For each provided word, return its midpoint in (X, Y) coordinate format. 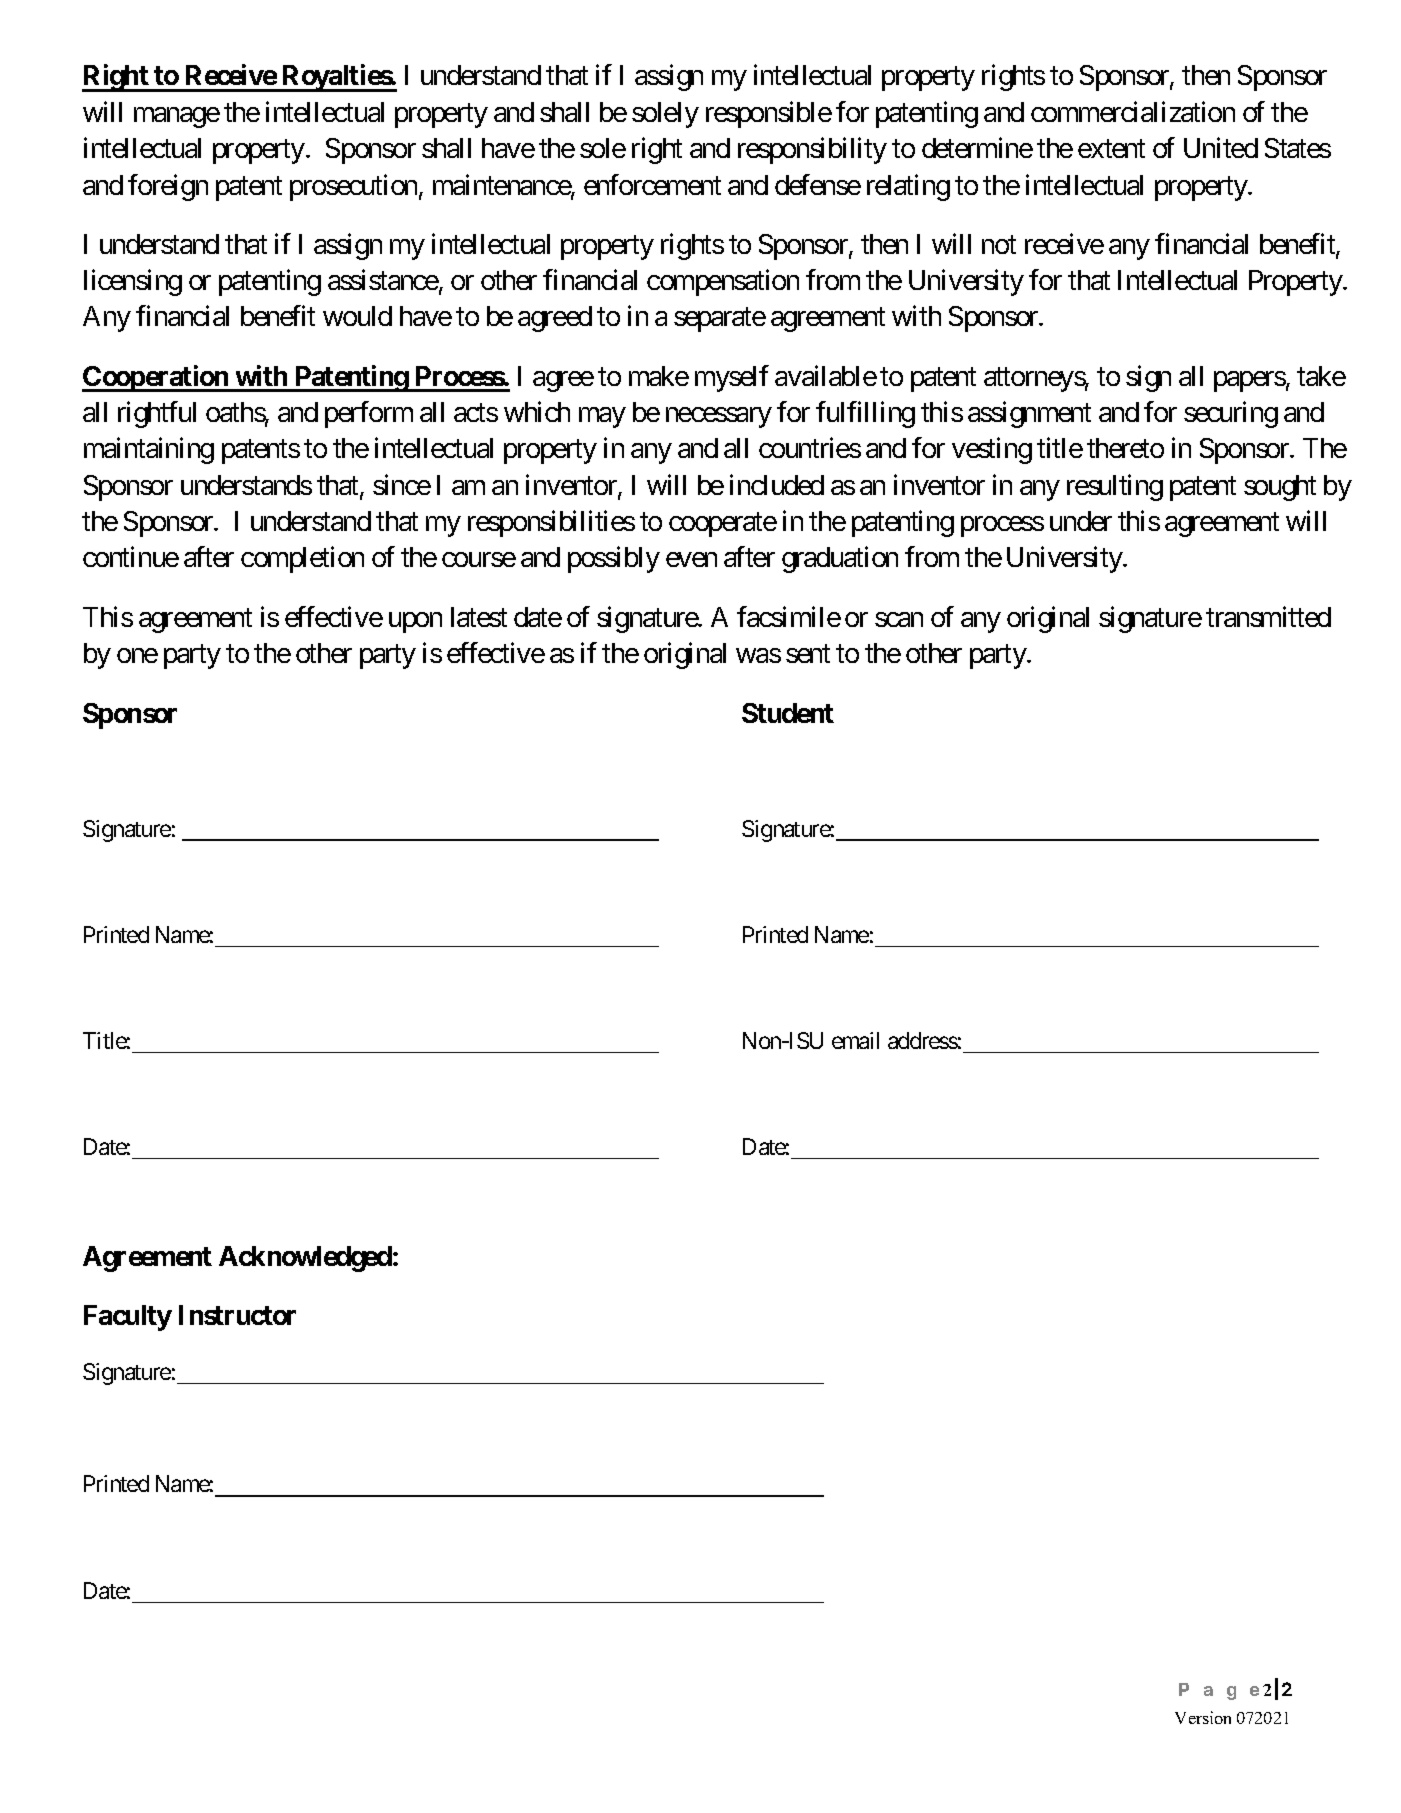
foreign (168, 187)
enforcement (652, 184)
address (923, 1040)
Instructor (237, 1315)
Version (1203, 1717)
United (1221, 148)
